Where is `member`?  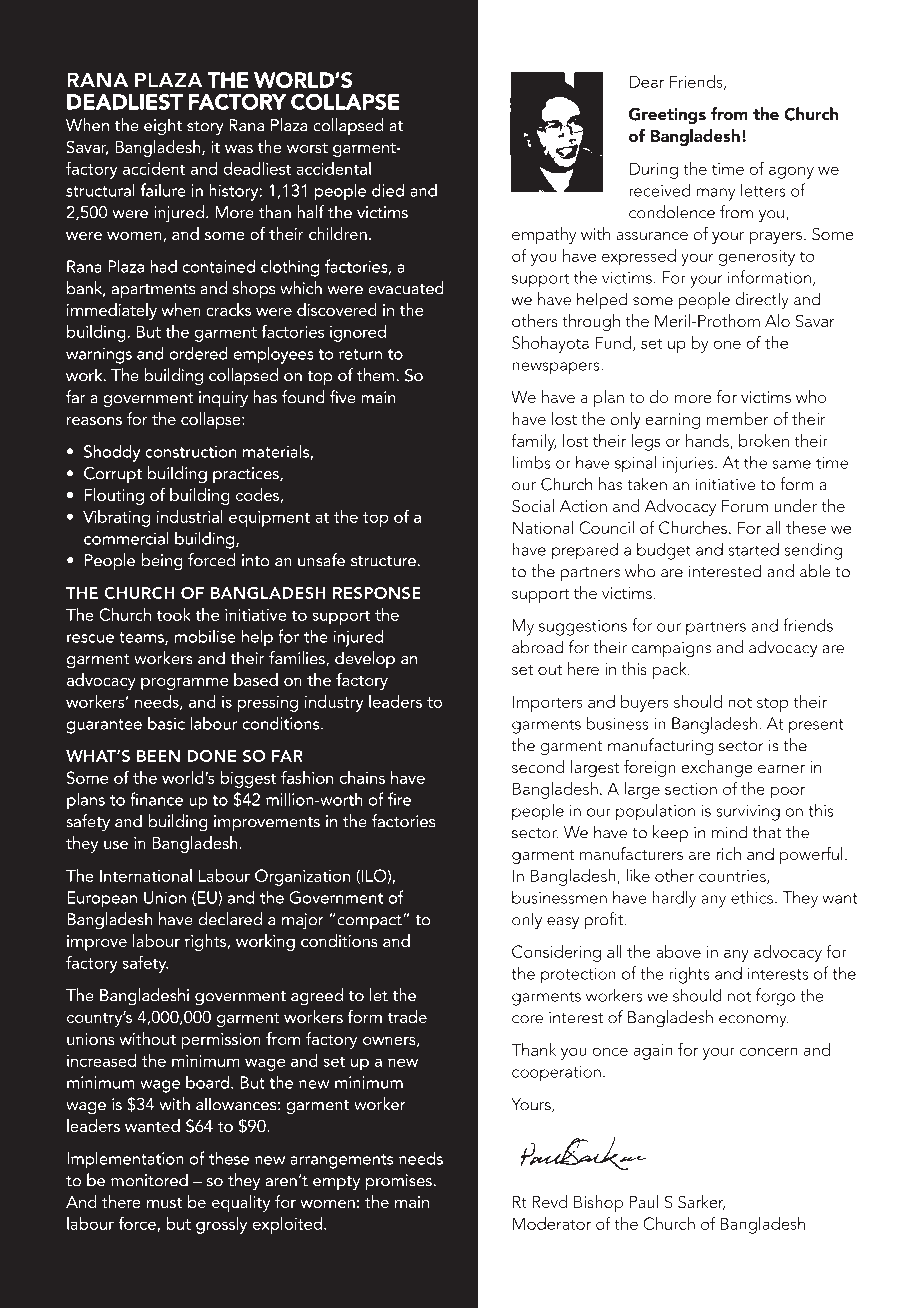 member is located at coordinates (737, 418).
